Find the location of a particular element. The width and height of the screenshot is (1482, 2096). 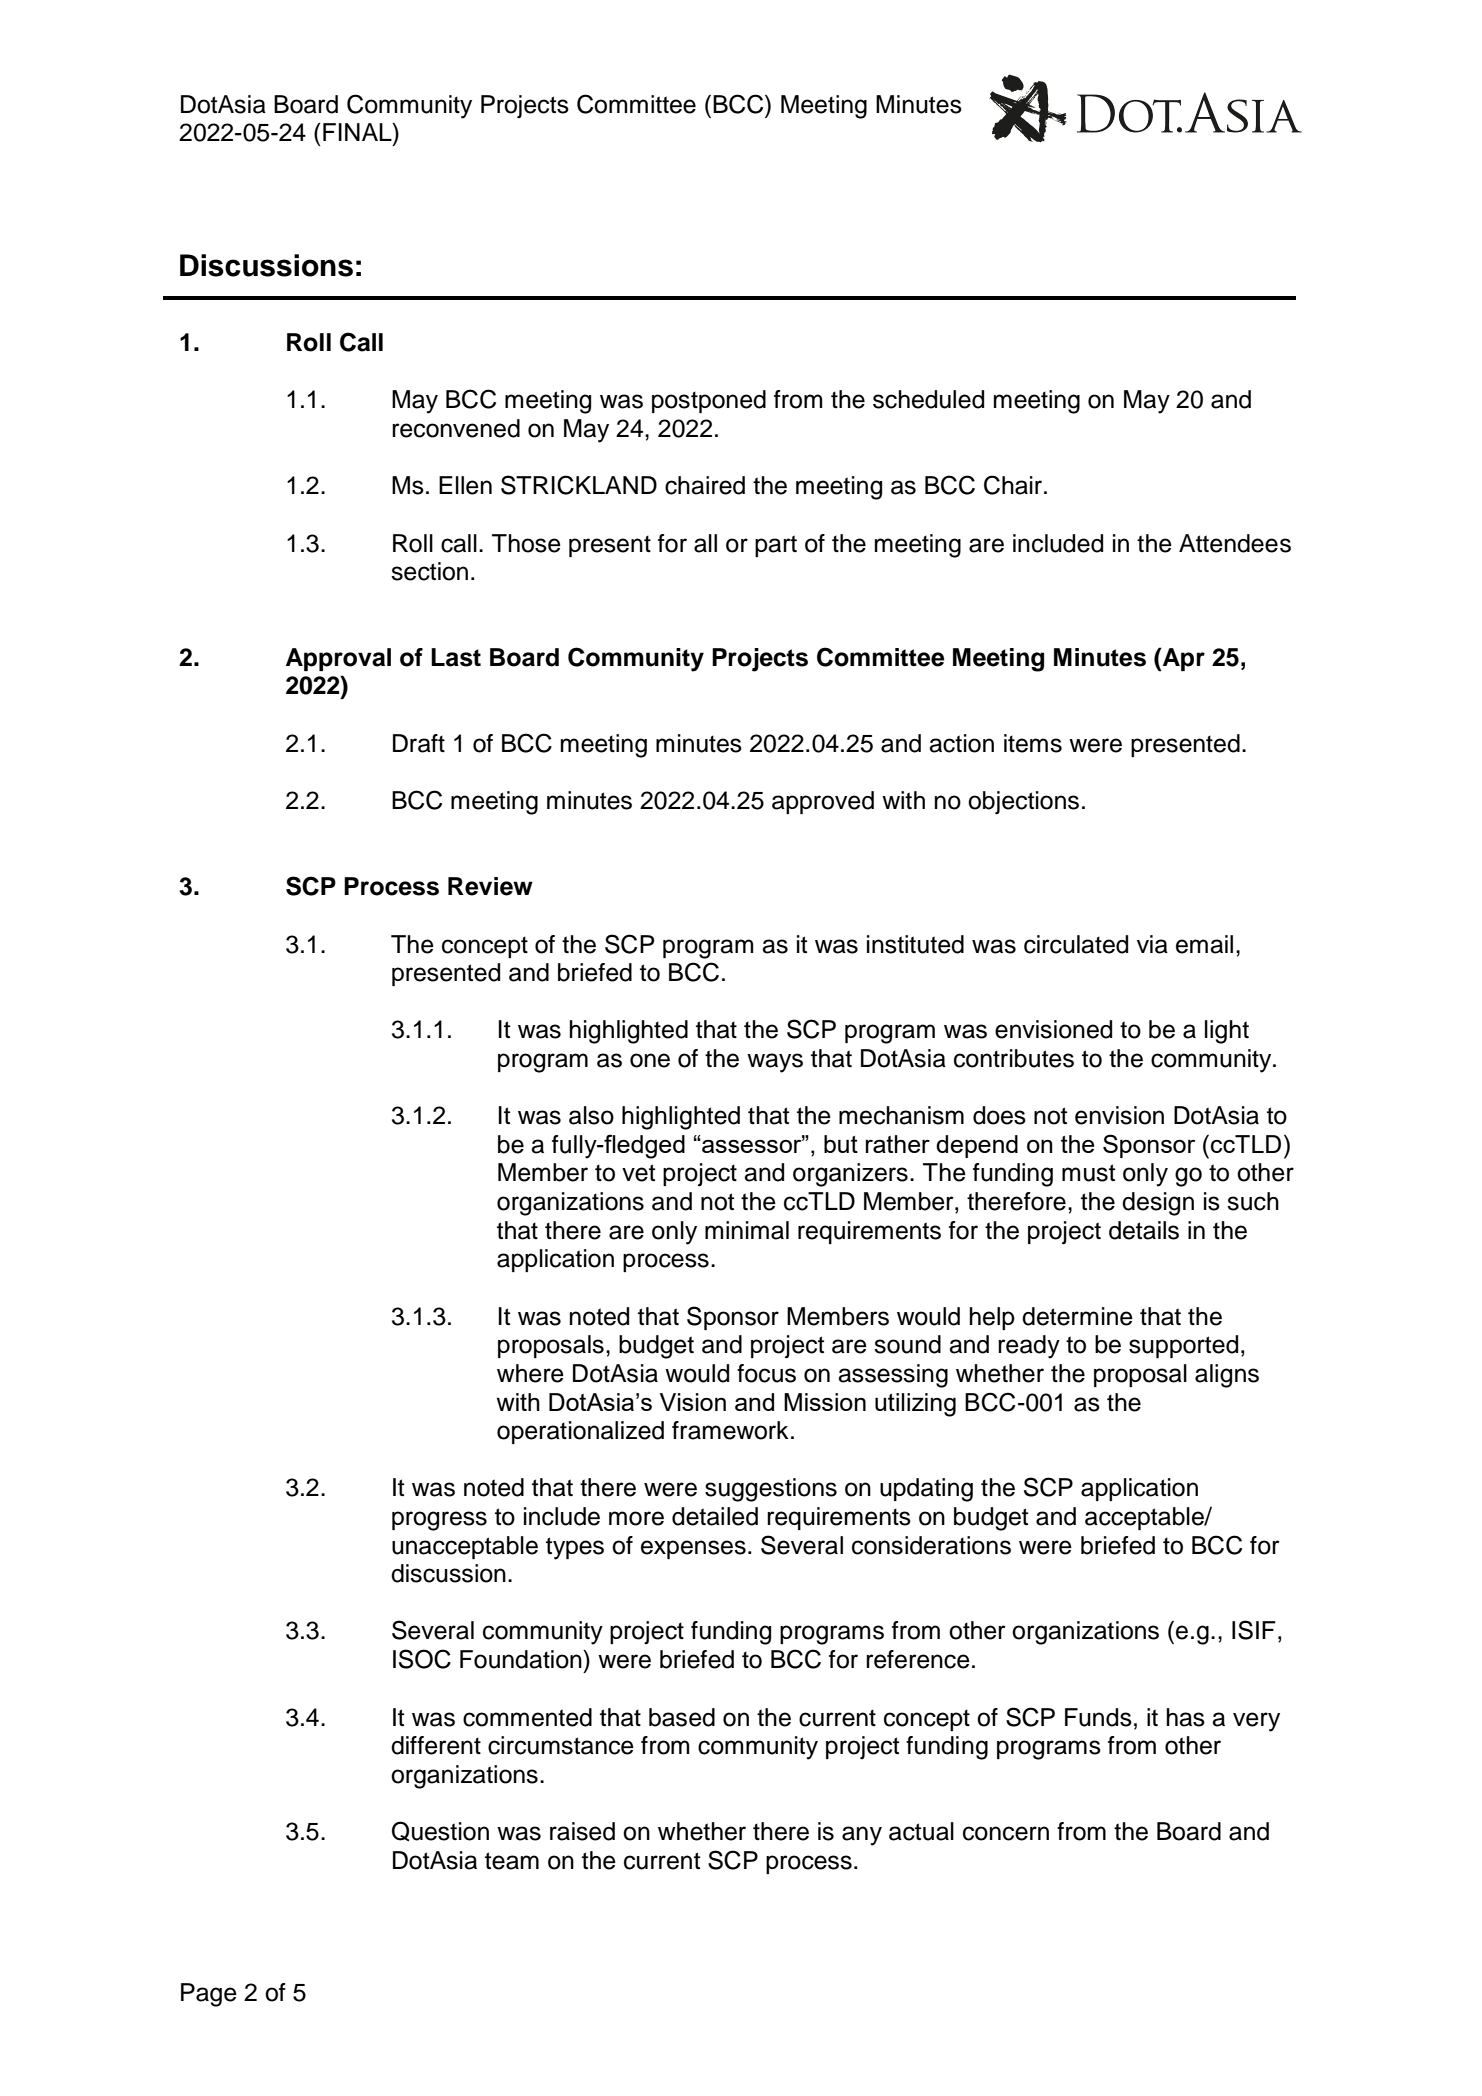

Funds is located at coordinates (1098, 1717).
